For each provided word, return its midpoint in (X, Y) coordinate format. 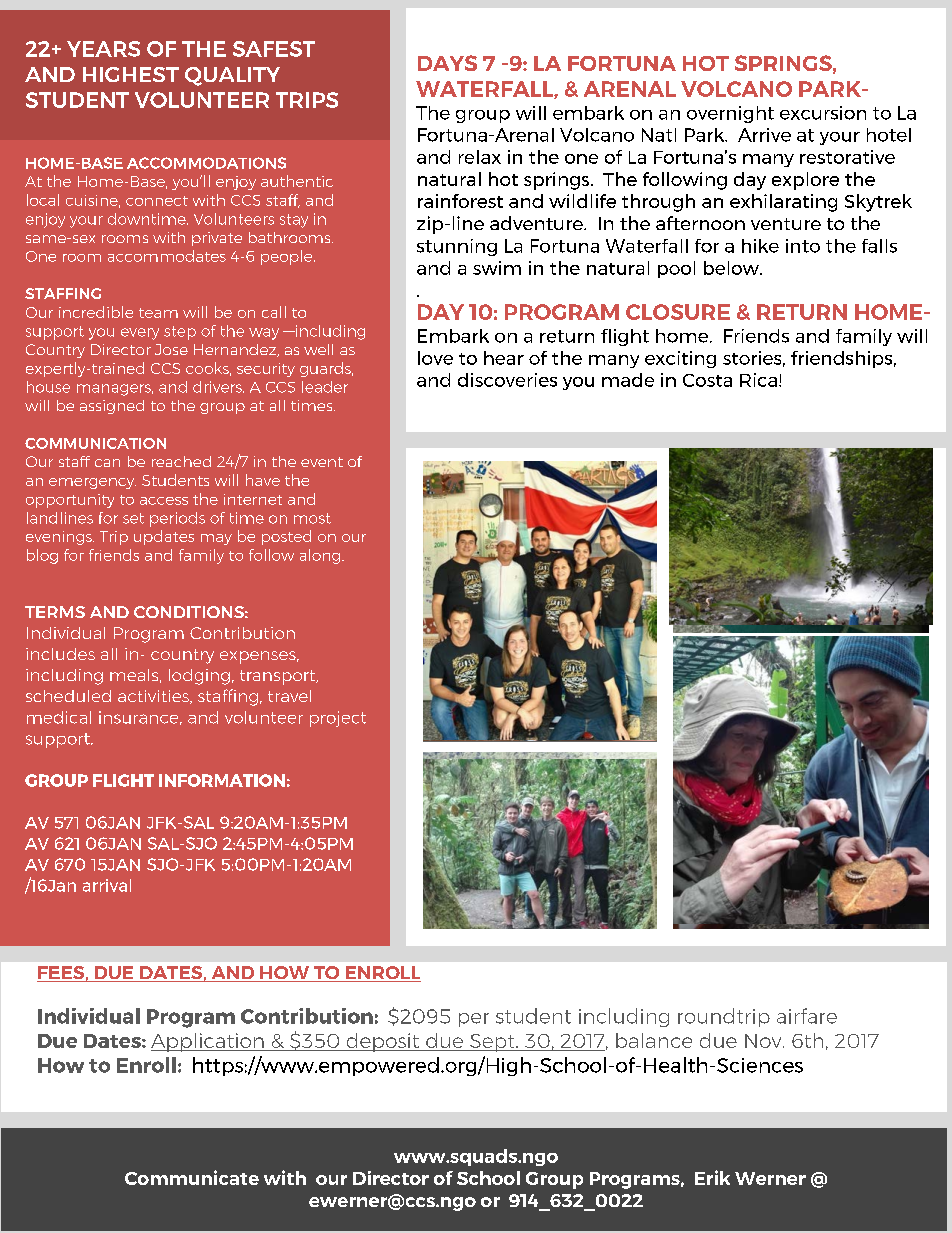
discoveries (507, 380)
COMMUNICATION (95, 443)
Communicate (192, 1177)
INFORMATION (222, 780)
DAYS (447, 63)
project (338, 719)
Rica (758, 380)
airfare (807, 1016)
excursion (823, 113)
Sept (492, 1043)
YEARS (103, 49)
